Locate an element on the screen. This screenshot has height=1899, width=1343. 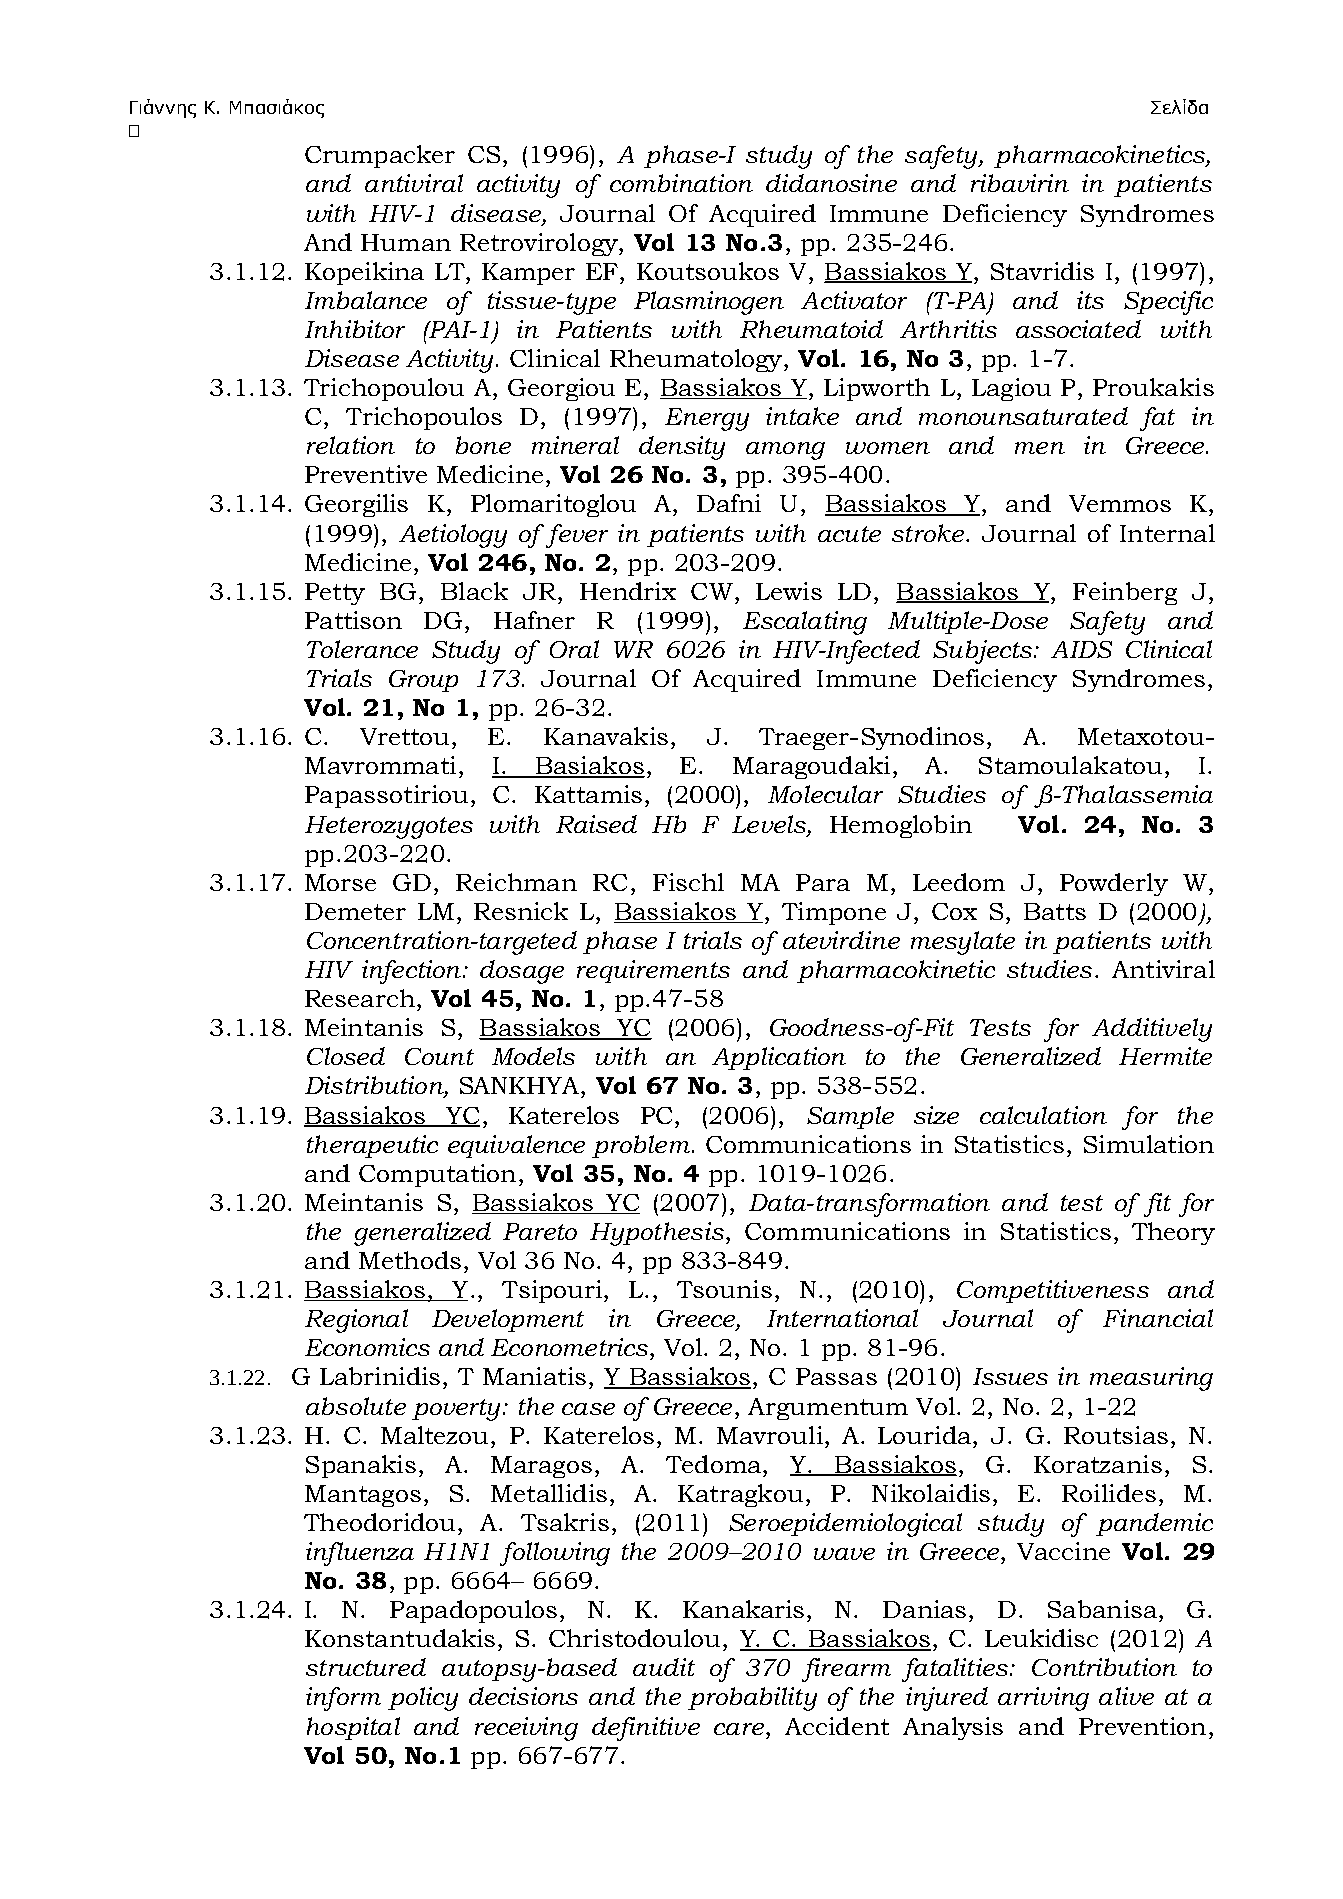
requirements is located at coordinates (653, 971).
